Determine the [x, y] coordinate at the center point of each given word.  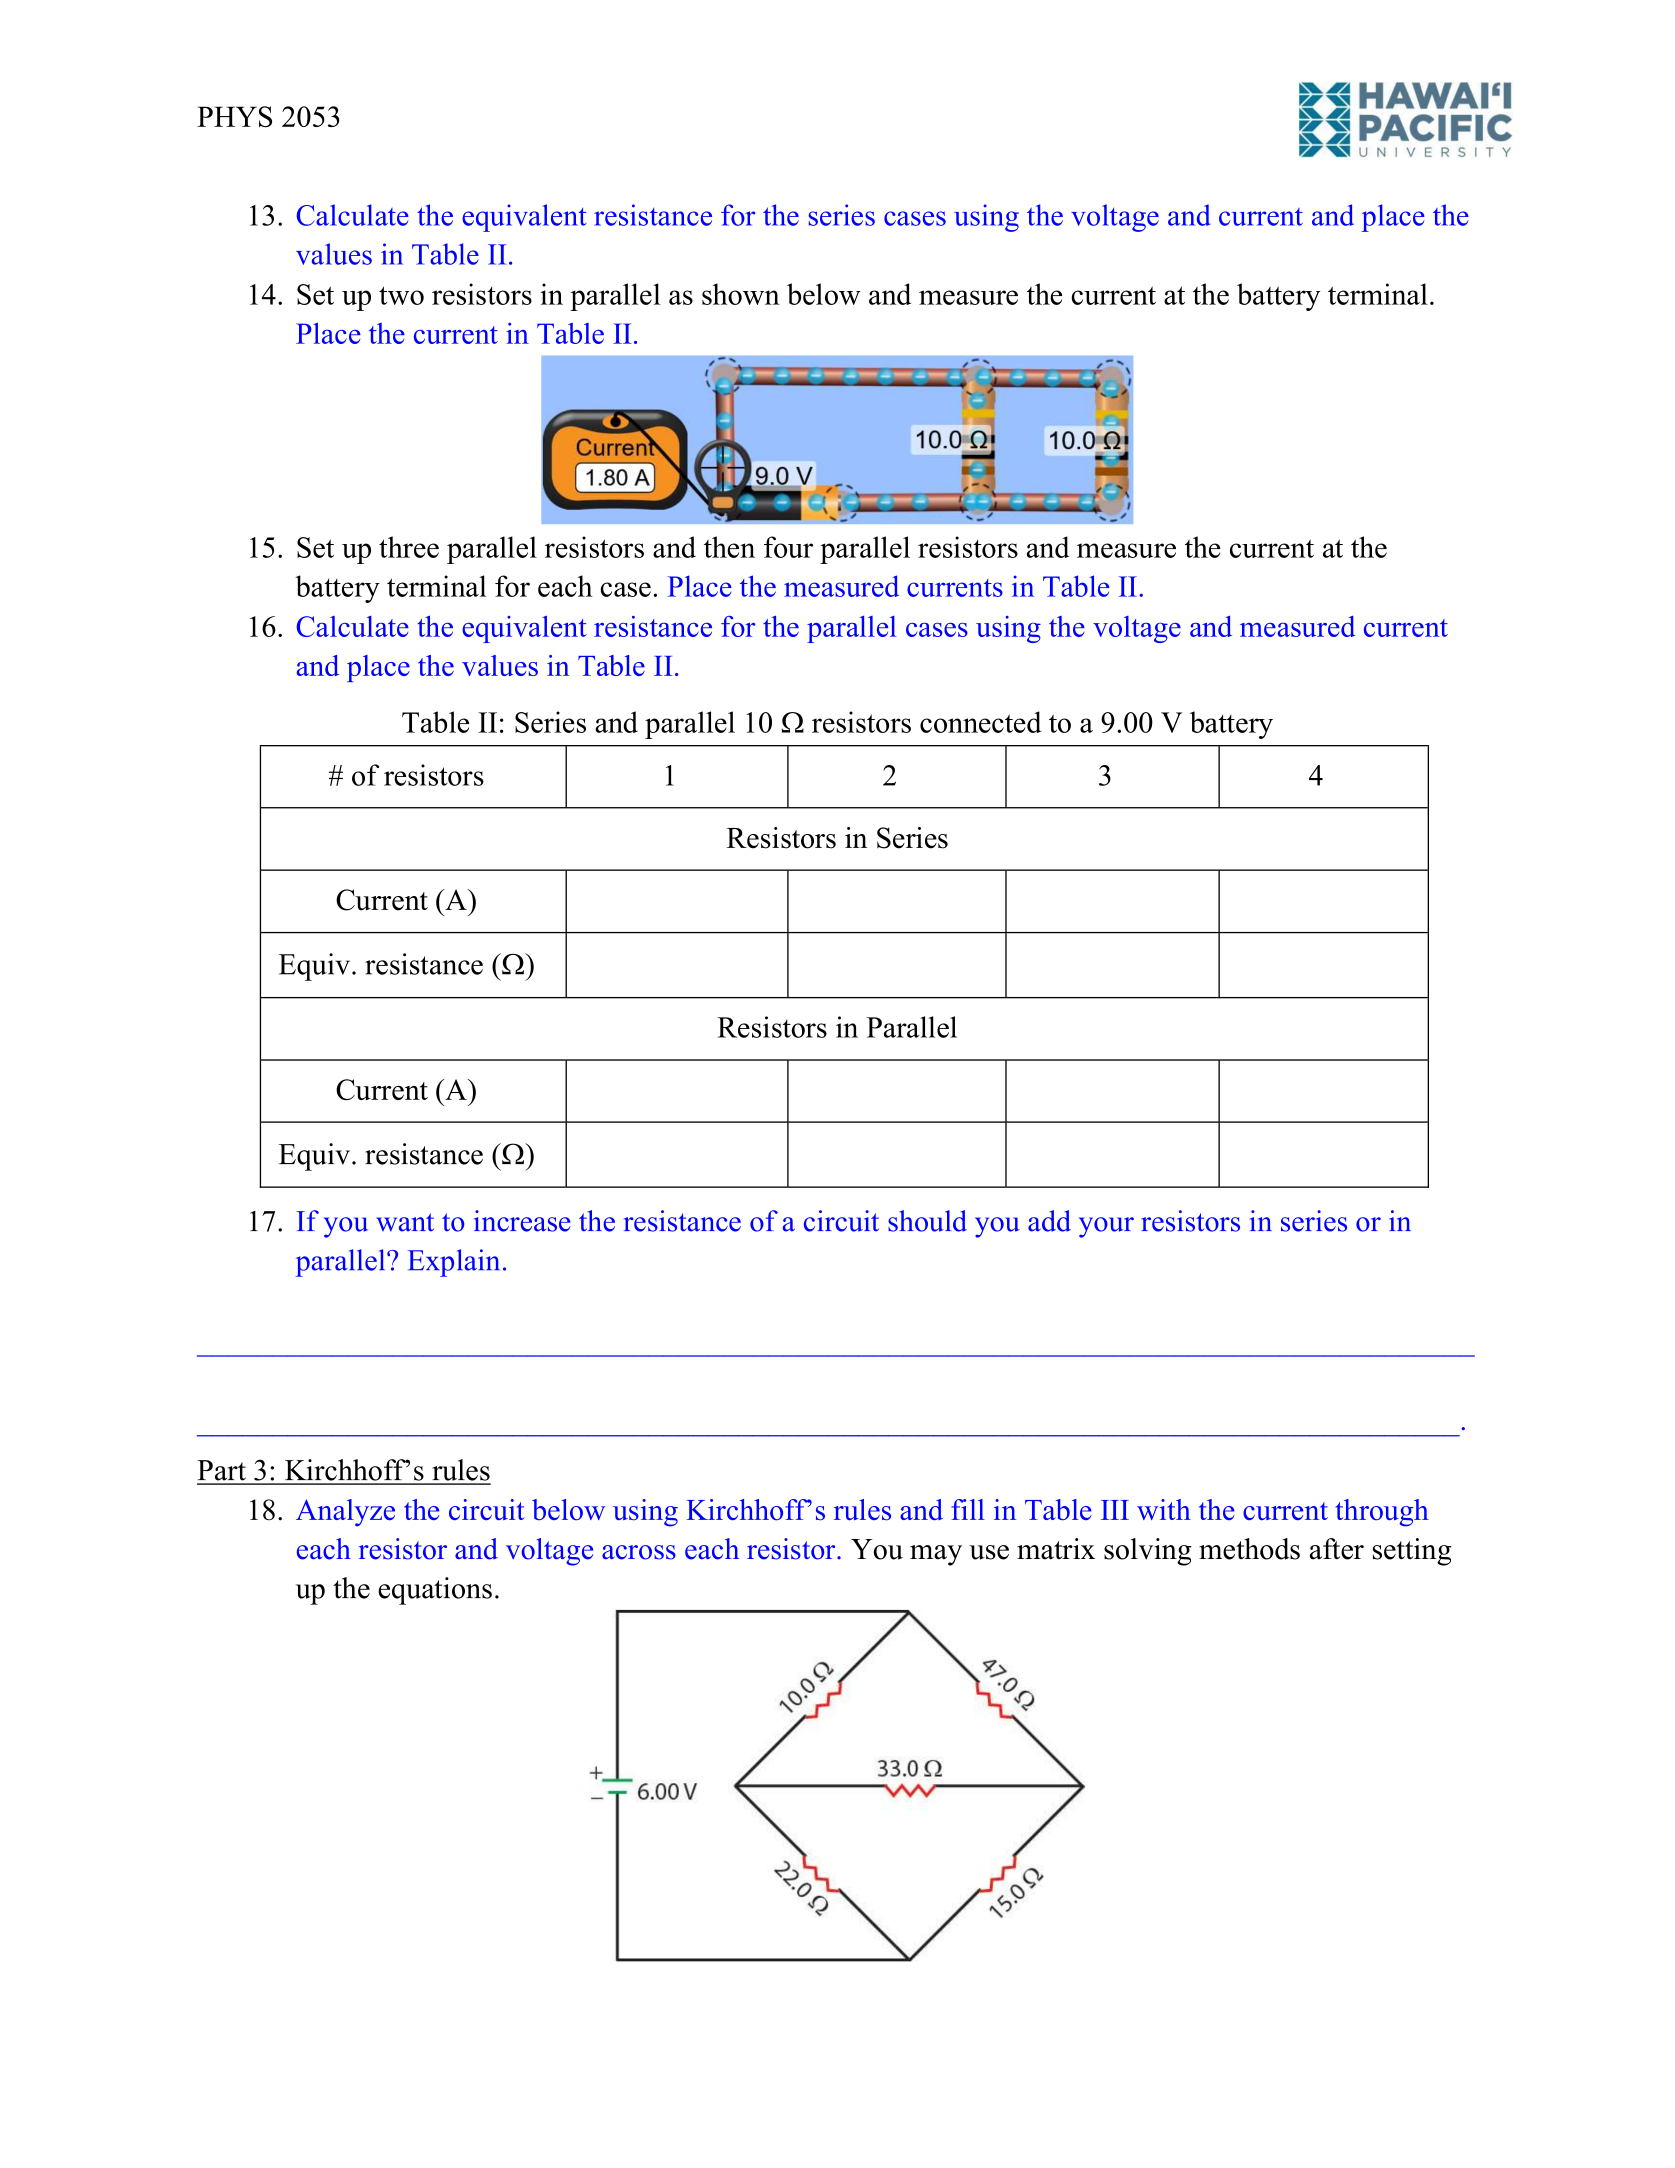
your [1106, 1227]
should [927, 1221]
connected [980, 722]
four [788, 547]
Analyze [345, 1513]
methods [1249, 1549]
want [405, 1222]
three [409, 547]
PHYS [234, 116]
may [936, 1555]
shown [741, 294]
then [729, 547]
